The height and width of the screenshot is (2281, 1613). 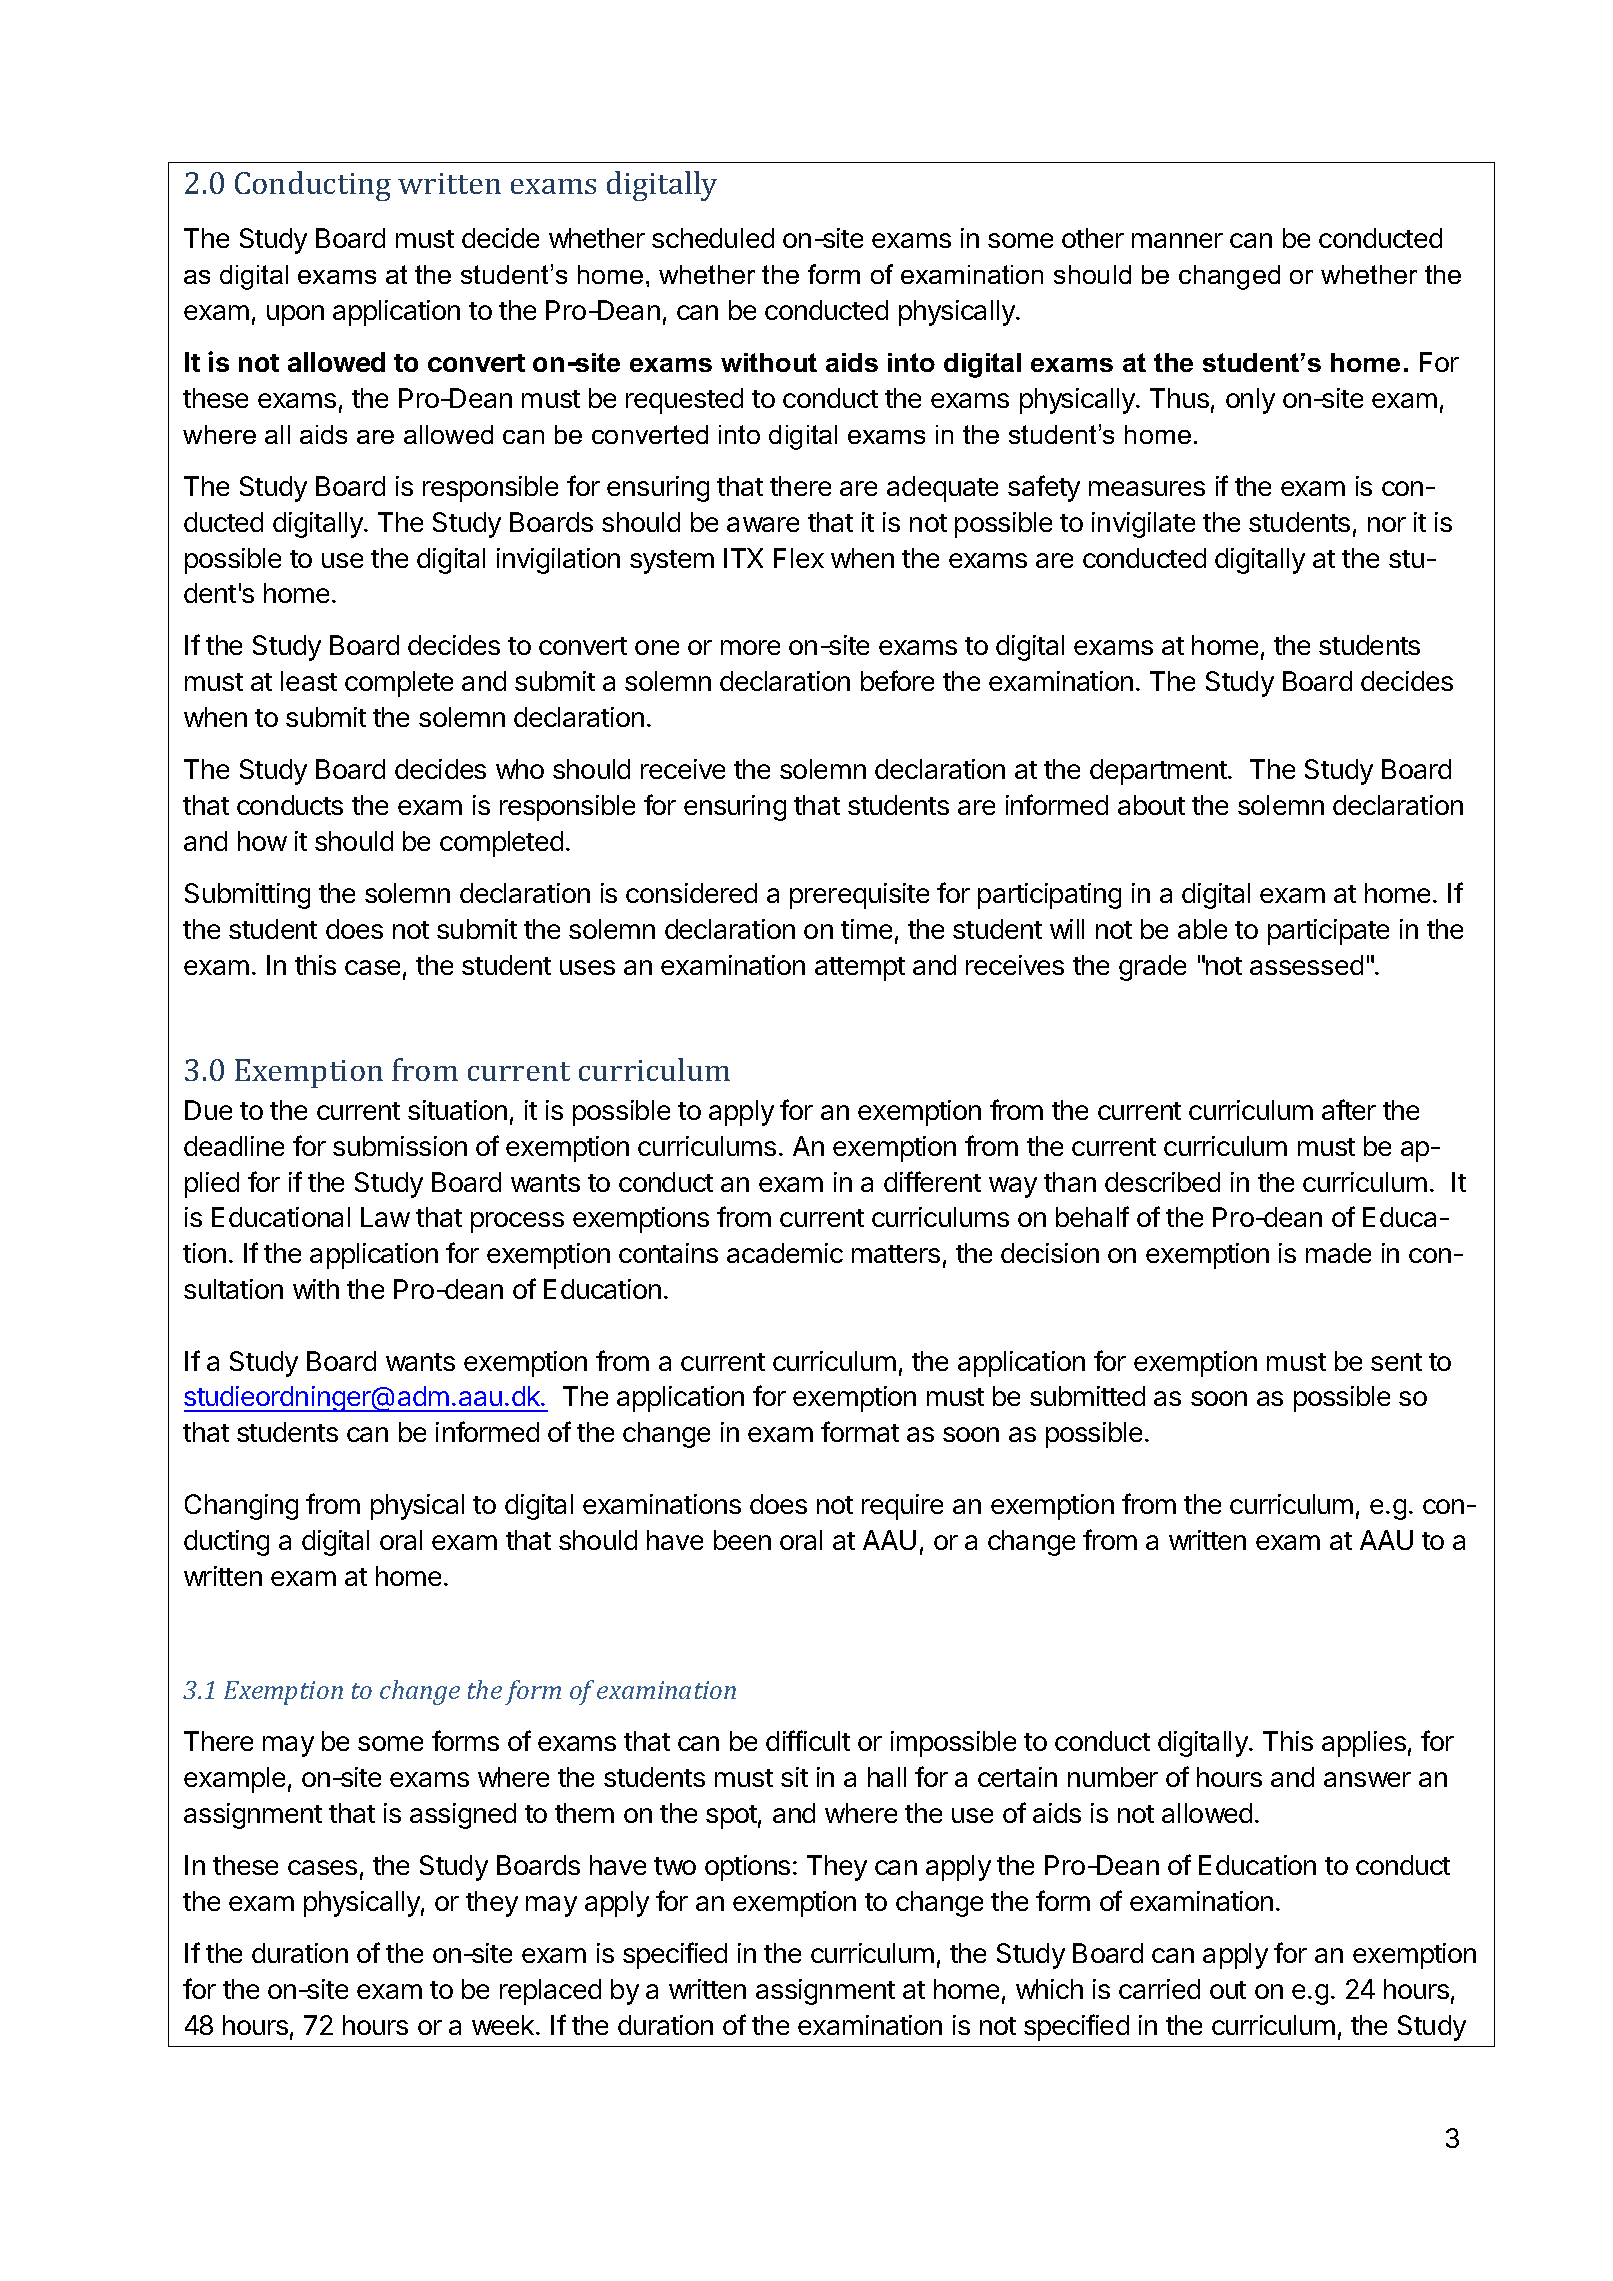 I want to click on two, so click(x=675, y=1866).
